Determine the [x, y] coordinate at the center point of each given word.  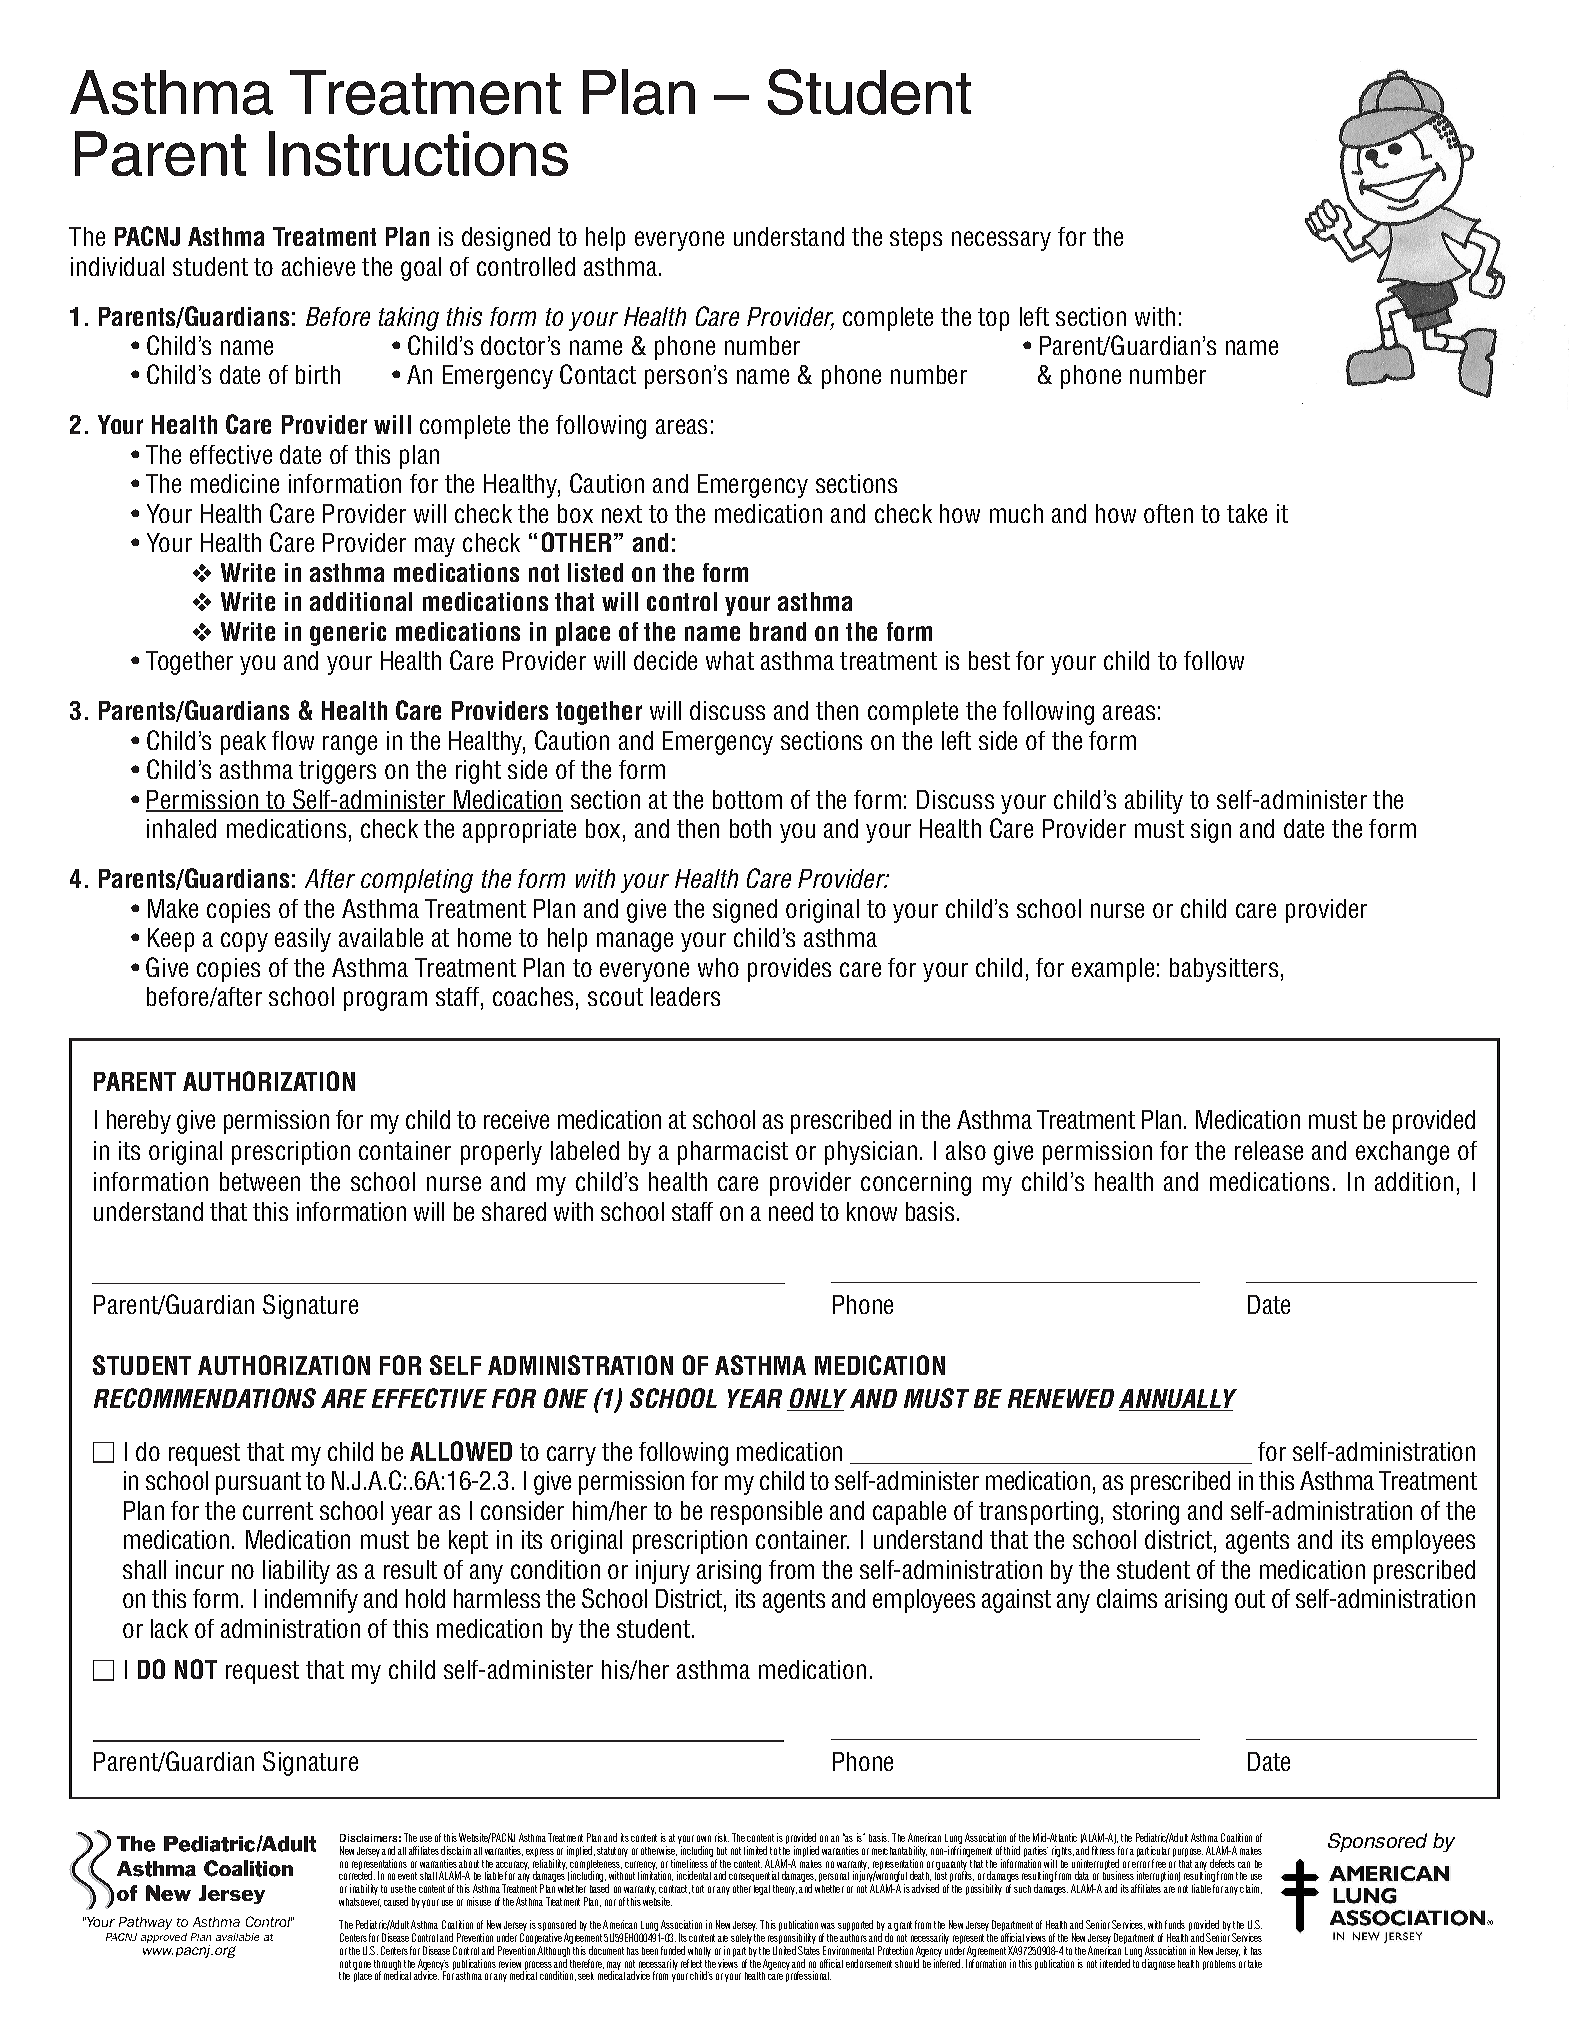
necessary [1001, 241]
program [385, 1001]
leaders [685, 996]
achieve [318, 266]
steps [916, 239]
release [1269, 1150]
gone [362, 1965]
